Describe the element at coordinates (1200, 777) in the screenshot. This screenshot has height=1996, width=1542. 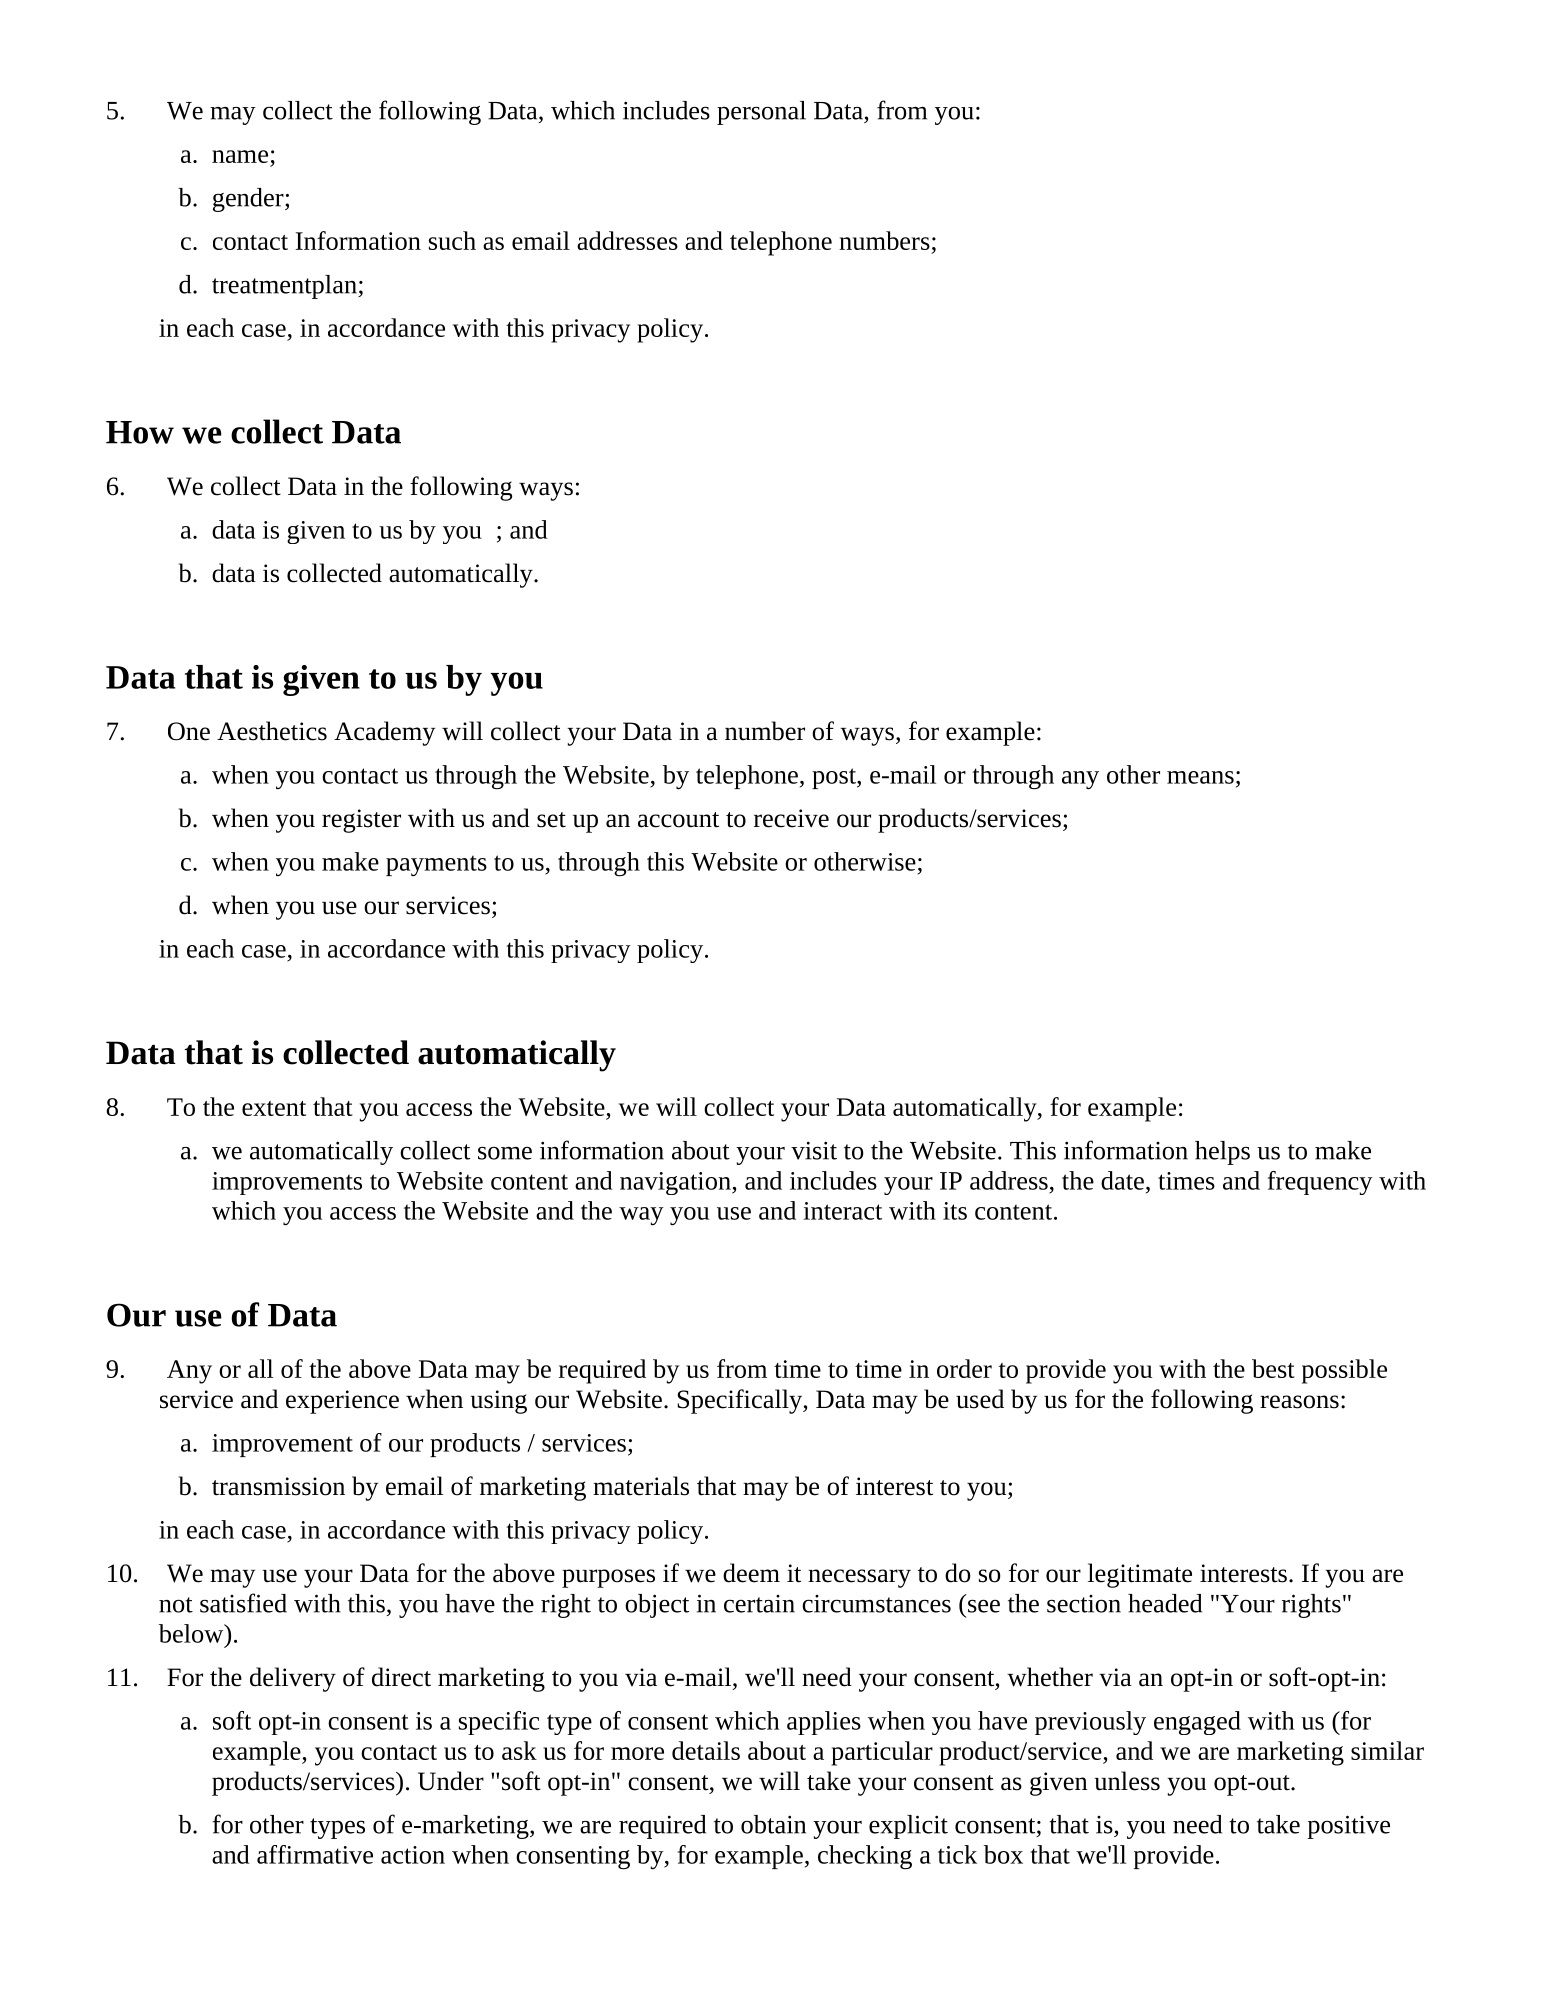
I see `means` at that location.
